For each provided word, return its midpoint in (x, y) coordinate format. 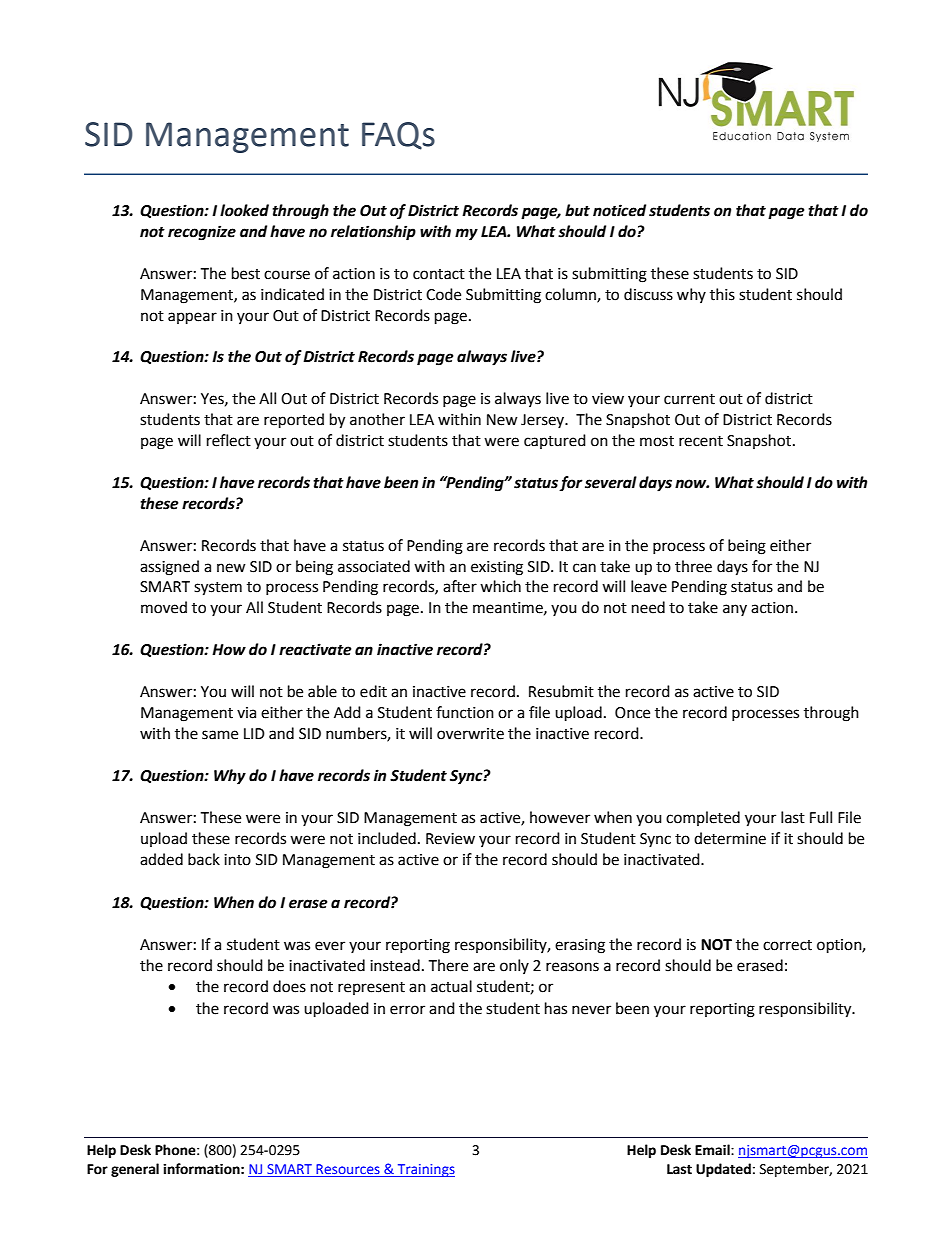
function (465, 712)
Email (713, 1150)
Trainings (425, 1170)
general (135, 1170)
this (722, 294)
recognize (202, 233)
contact (439, 274)
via (246, 713)
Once (632, 713)
